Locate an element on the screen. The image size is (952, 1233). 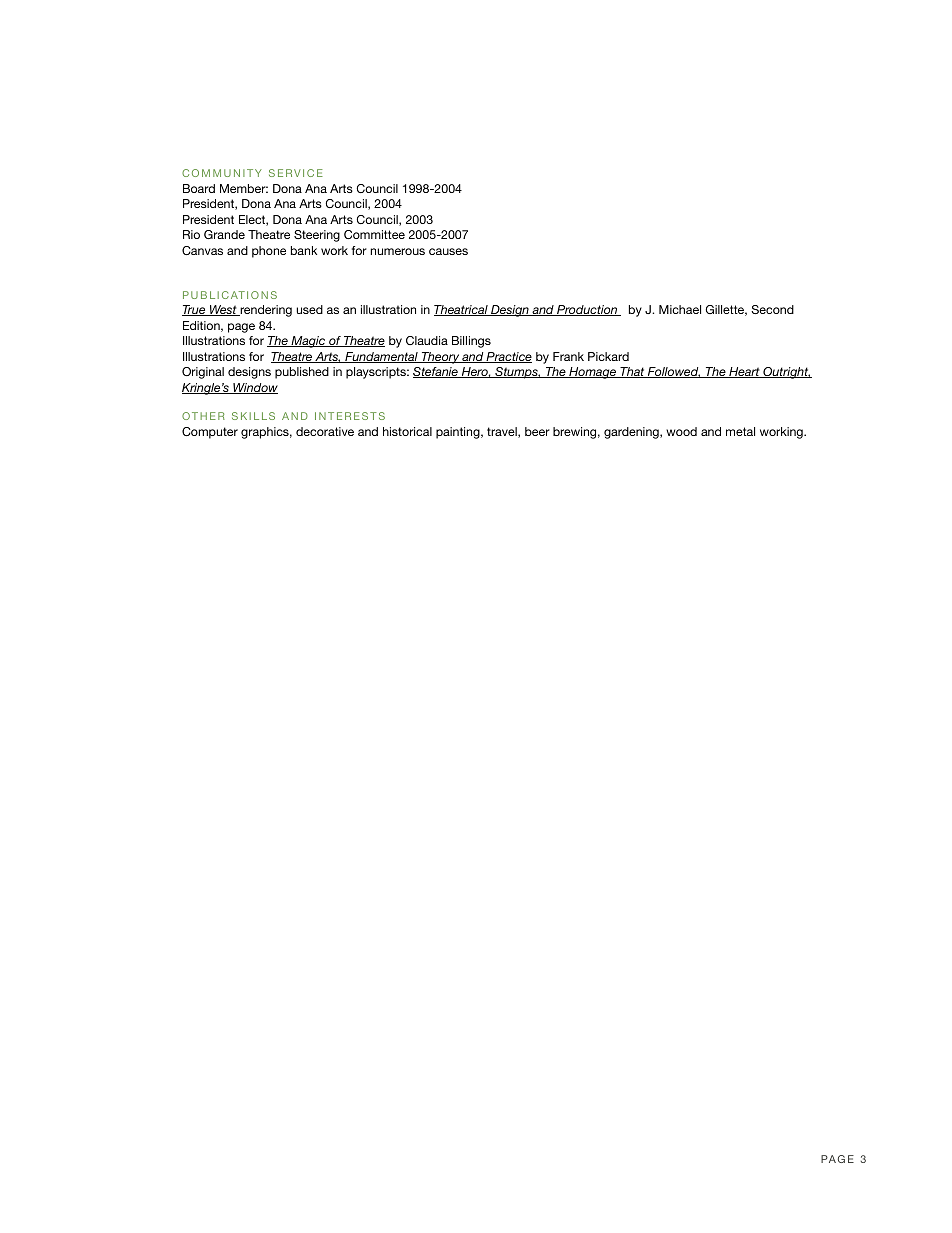
Heart is located at coordinates (744, 372).
